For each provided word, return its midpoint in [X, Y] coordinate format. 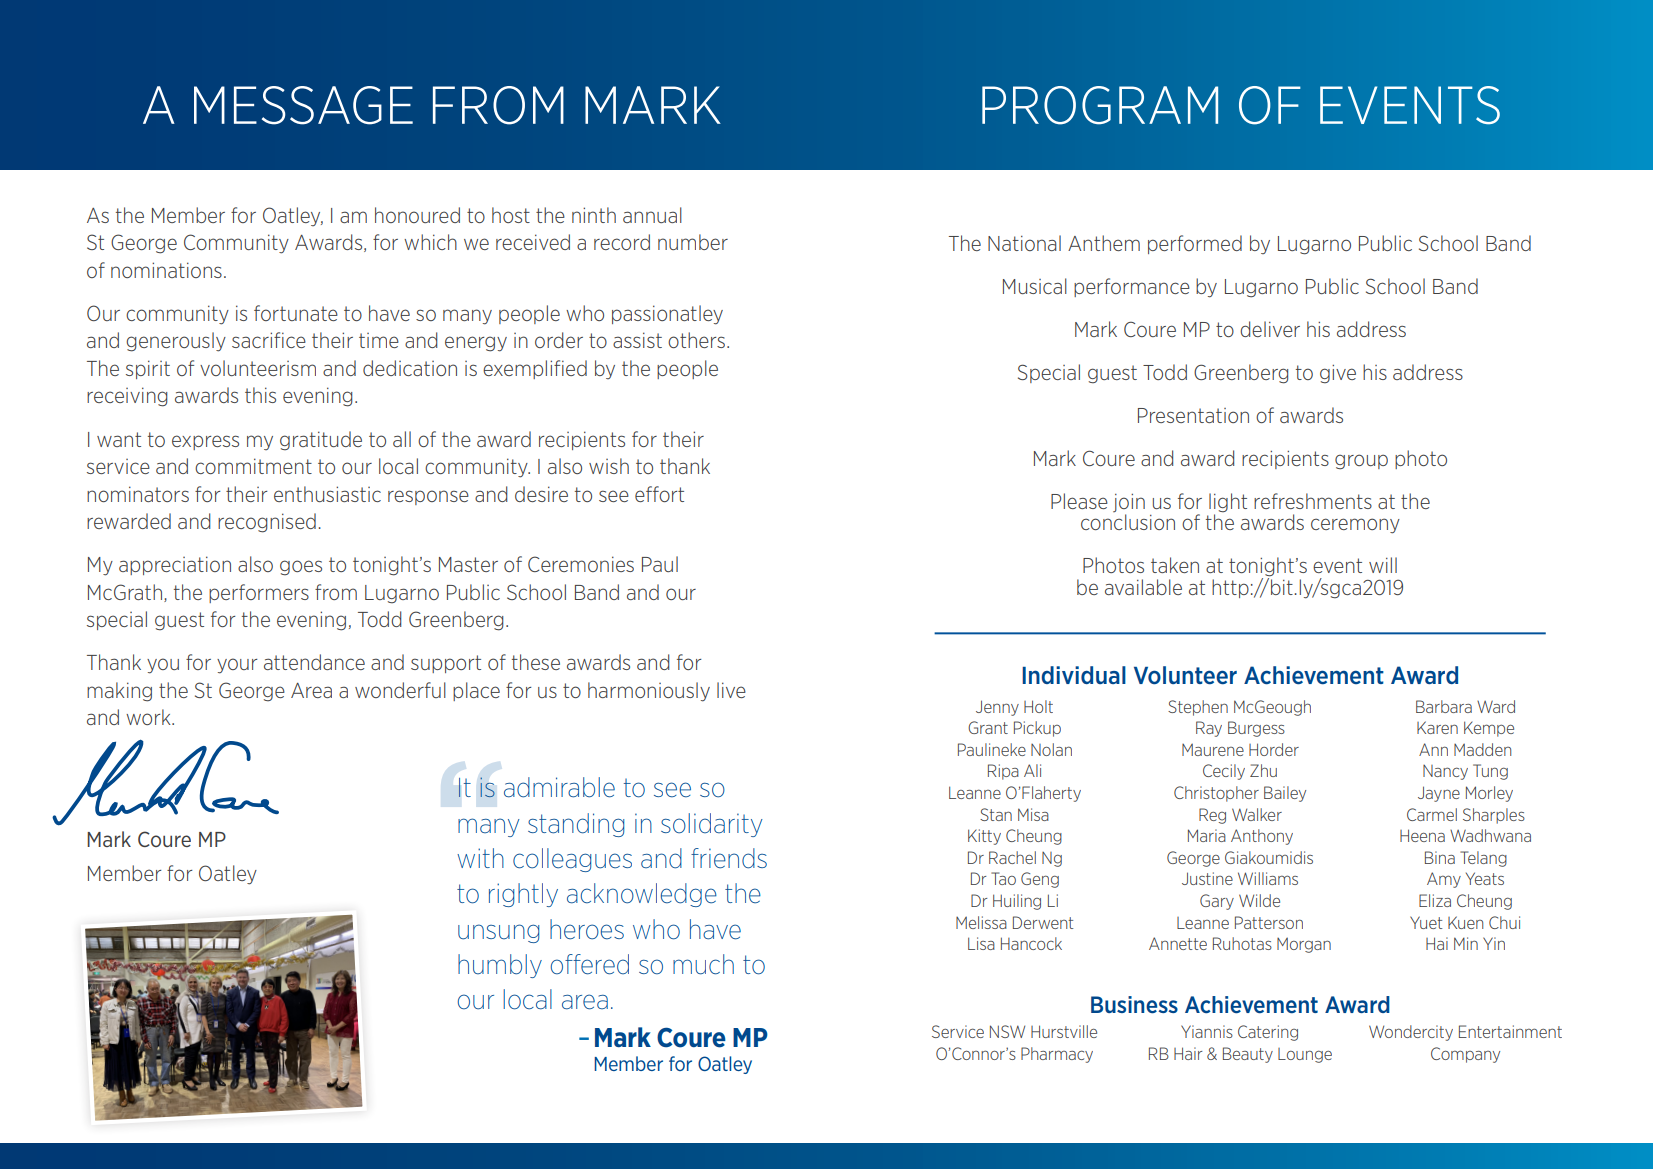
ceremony [1355, 526]
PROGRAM [1100, 105]
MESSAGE [303, 105]
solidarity [712, 825]
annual [652, 215]
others [696, 340]
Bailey [1285, 794]
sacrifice [269, 340]
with [480, 858]
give [1338, 374]
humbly [500, 966]
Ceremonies [581, 564]
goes [301, 568]
